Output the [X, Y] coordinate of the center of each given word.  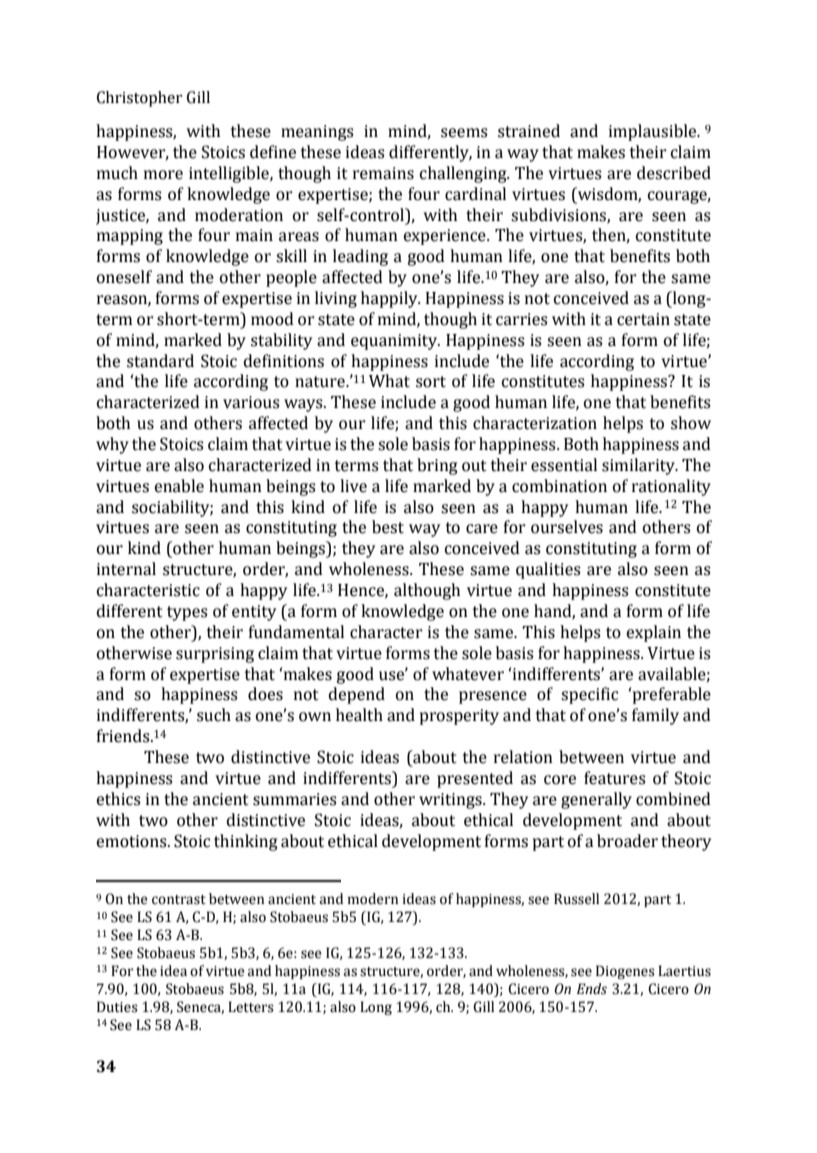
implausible [654, 132]
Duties [117, 1007]
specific [589, 695]
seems [464, 133]
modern [373, 899]
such [214, 715]
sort [431, 382]
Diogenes [625, 972]
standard [160, 361]
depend [357, 695]
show [691, 423]
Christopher [139, 99]
